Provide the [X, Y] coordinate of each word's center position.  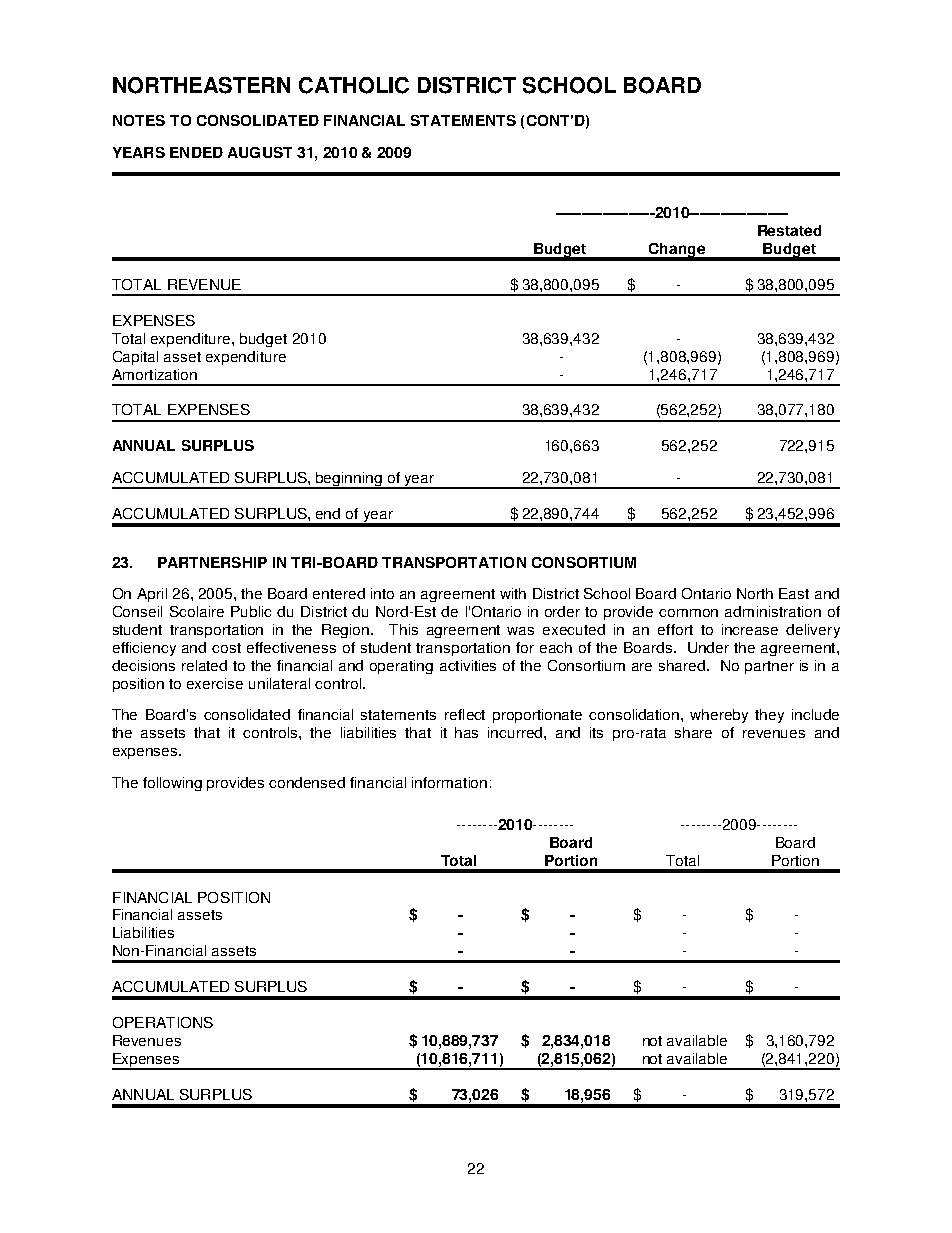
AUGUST [260, 152]
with [513, 593]
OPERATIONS [163, 1022]
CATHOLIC [354, 85]
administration [773, 611]
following [172, 784]
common [688, 613]
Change [677, 251]
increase [750, 629]
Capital [135, 358]
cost [226, 648]
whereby [719, 716]
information [449, 782]
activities [468, 665]
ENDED [196, 152]
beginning [349, 480]
